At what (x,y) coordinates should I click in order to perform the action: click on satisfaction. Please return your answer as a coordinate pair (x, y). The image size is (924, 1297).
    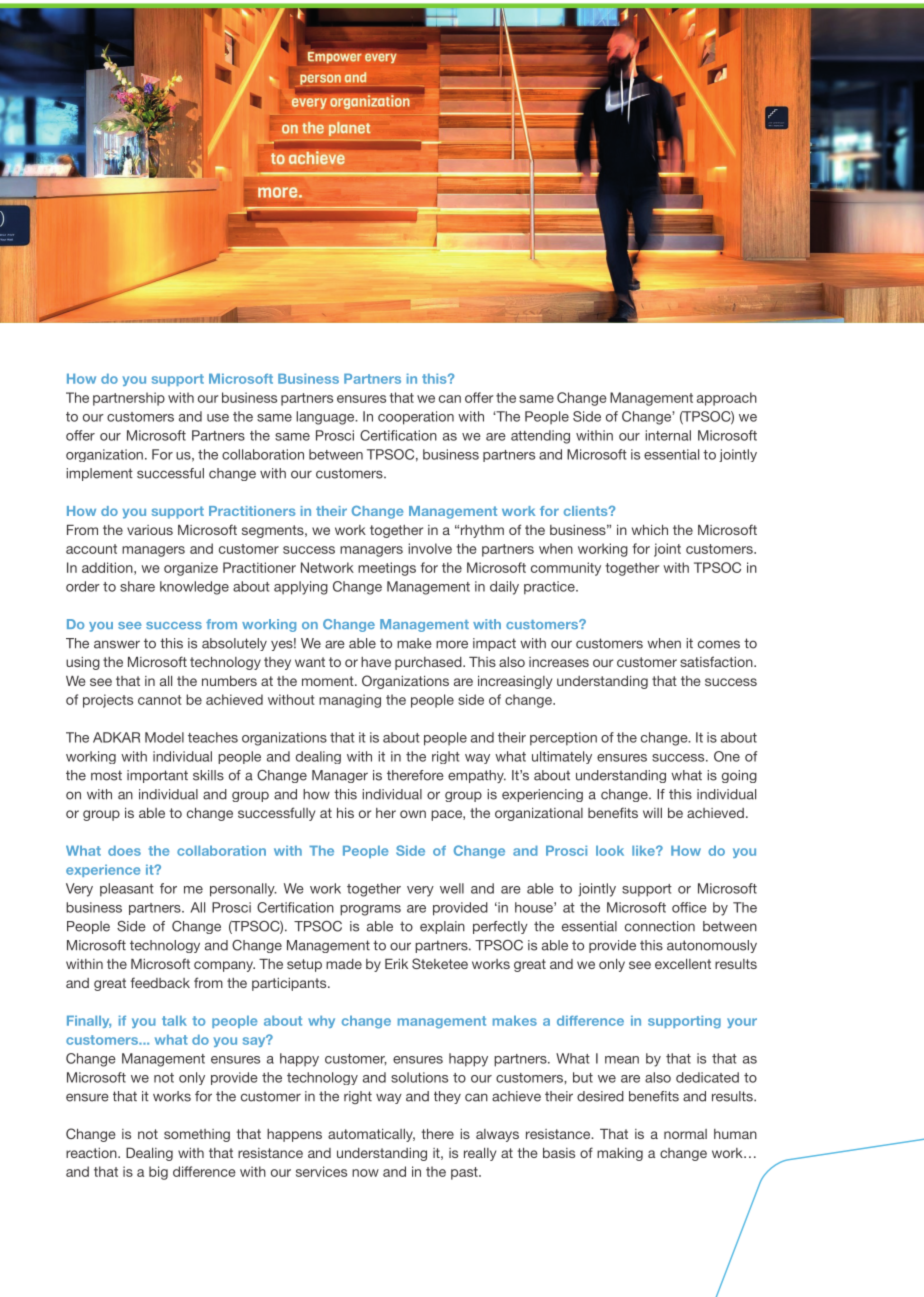
    Looking at the image, I should click on (717, 661).
